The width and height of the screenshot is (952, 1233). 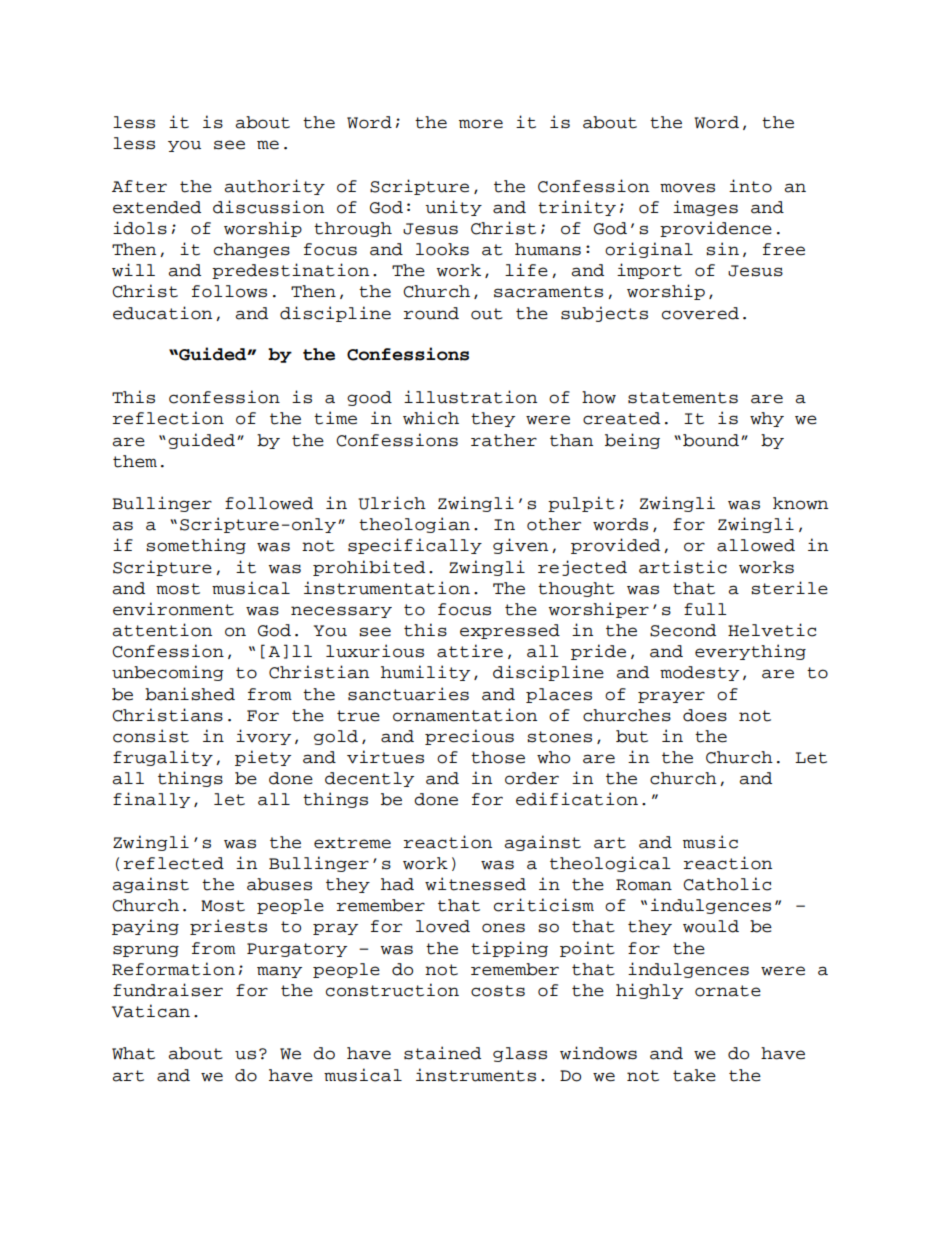 I want to click on full, so click(x=705, y=609).
